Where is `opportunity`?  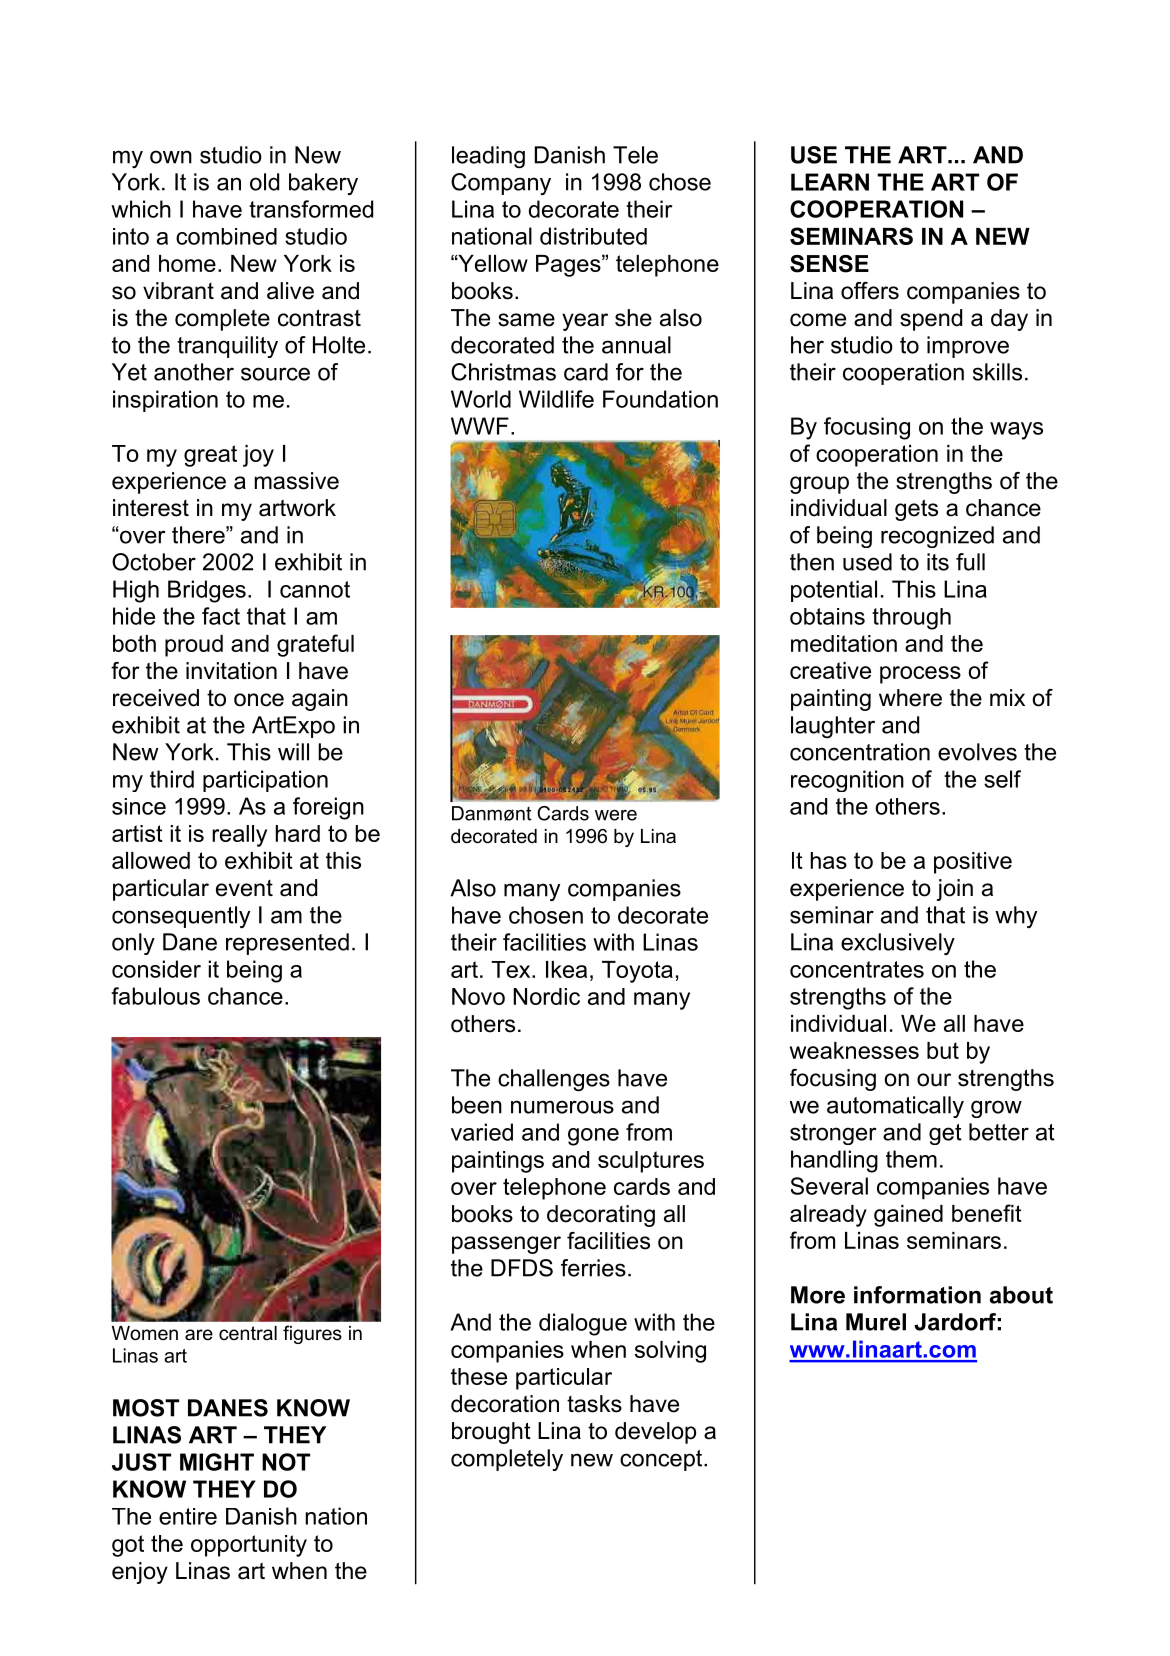
opportunity is located at coordinates (249, 1546).
